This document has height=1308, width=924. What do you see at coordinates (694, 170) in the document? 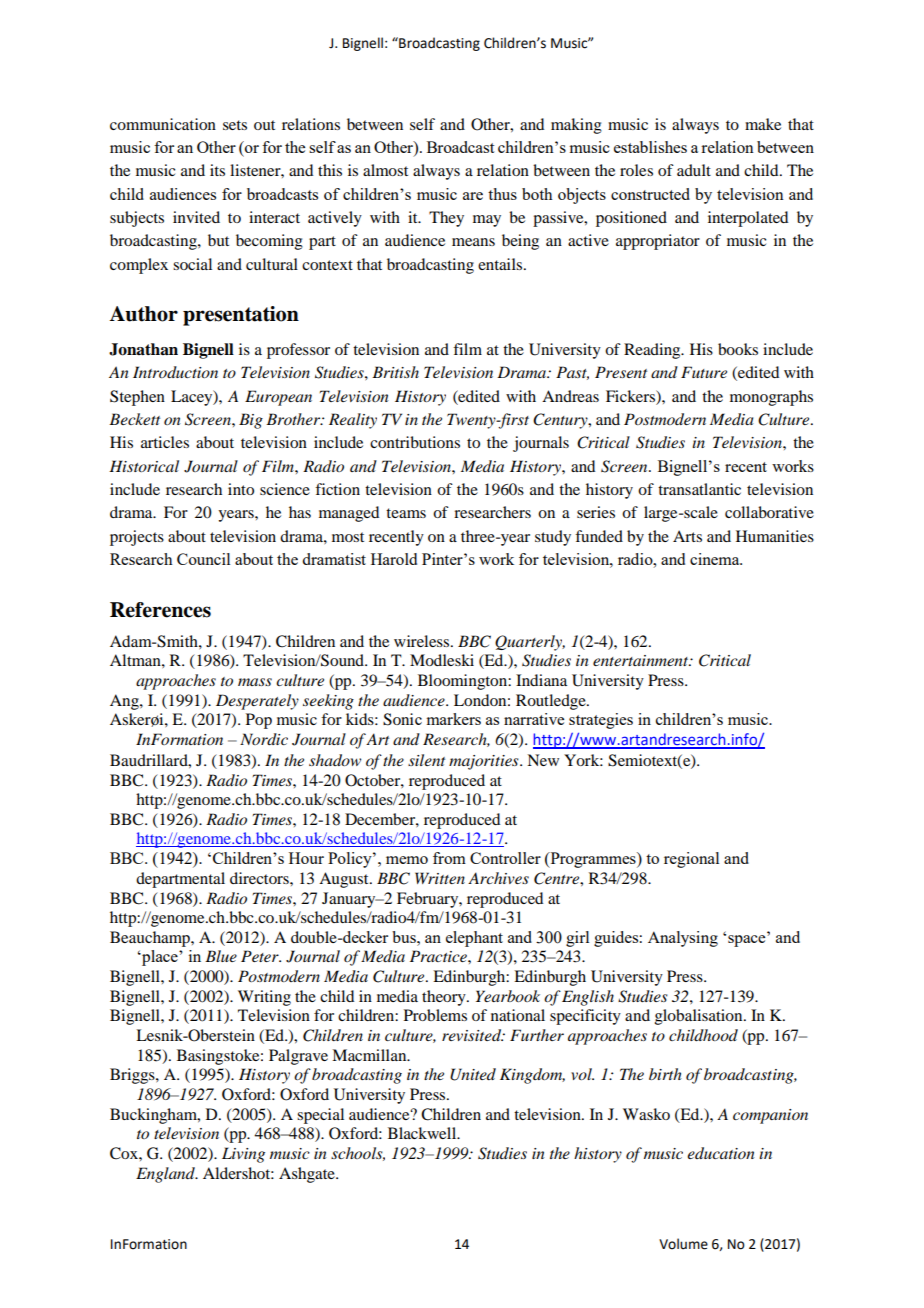
I see `adult` at bounding box center [694, 170].
